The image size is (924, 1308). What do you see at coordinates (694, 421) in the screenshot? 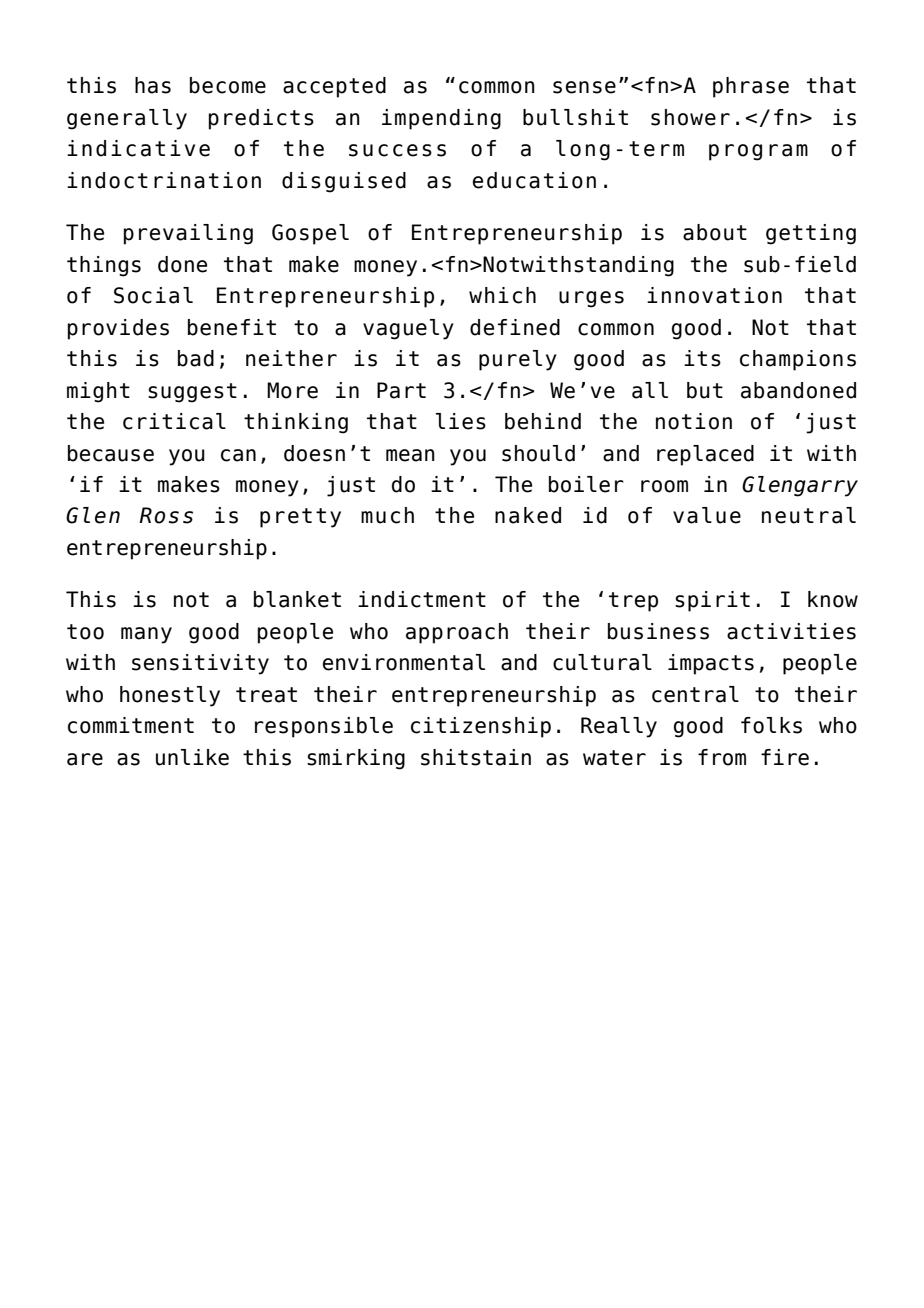
I see `notion` at bounding box center [694, 421].
